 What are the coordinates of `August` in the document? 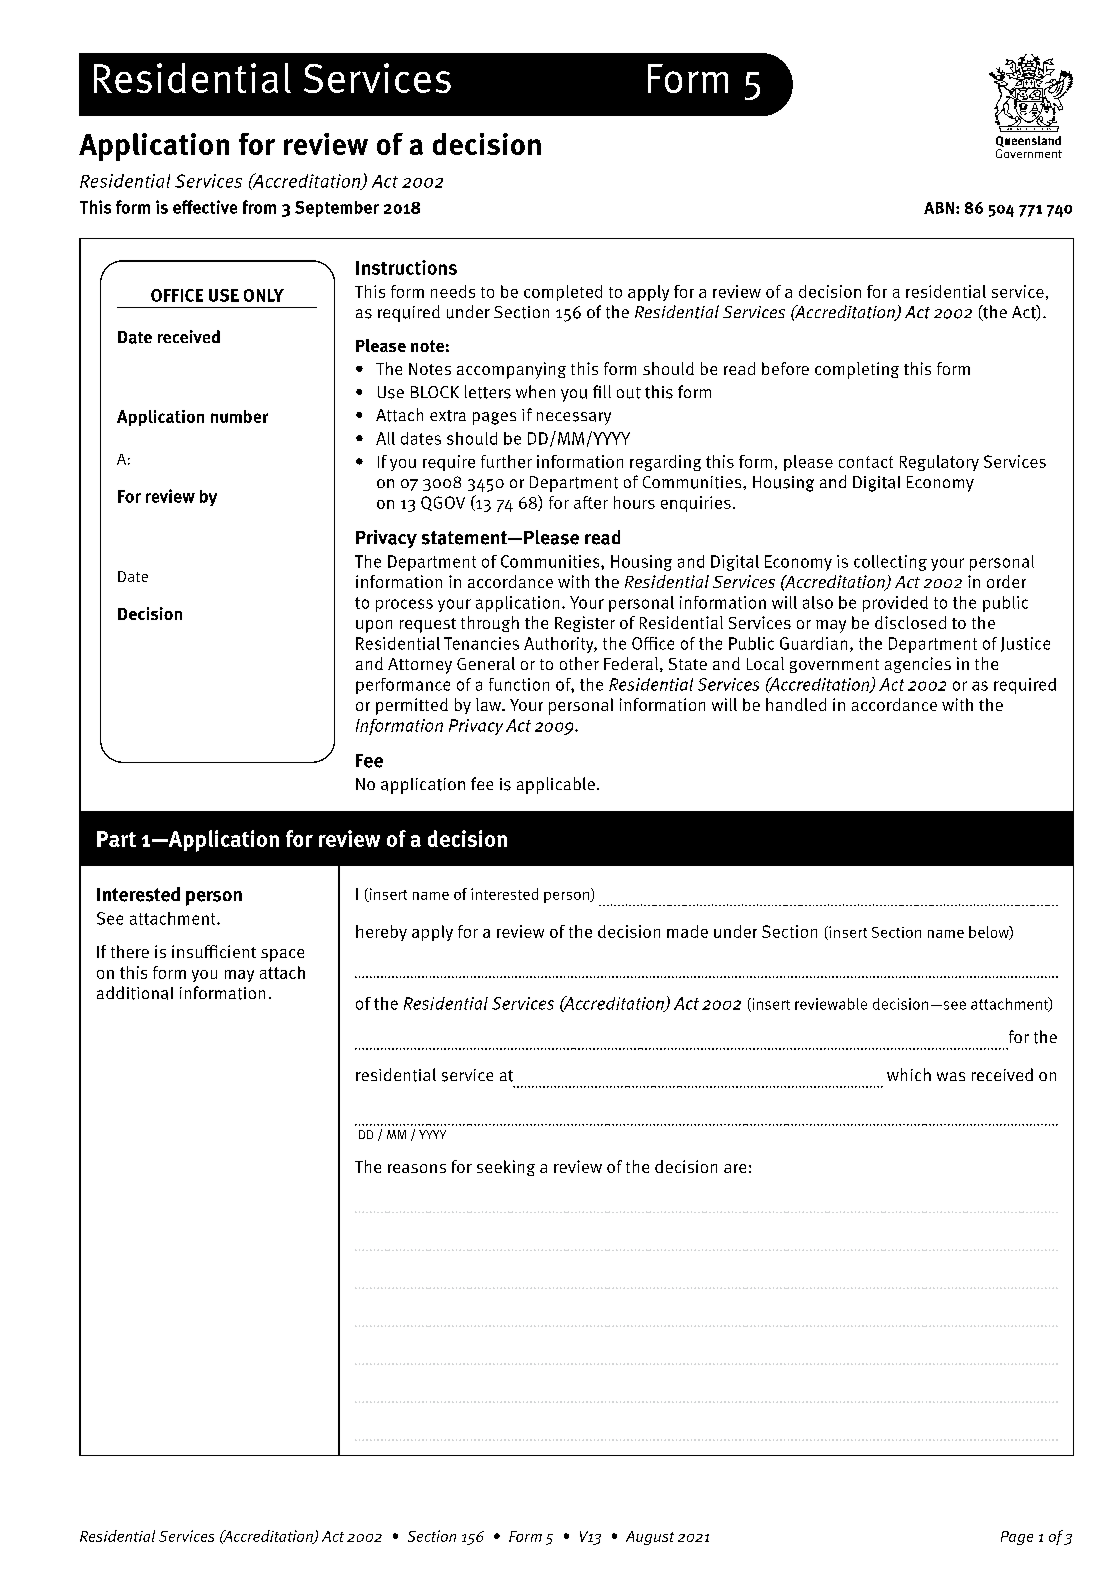 It's located at (650, 1538).
